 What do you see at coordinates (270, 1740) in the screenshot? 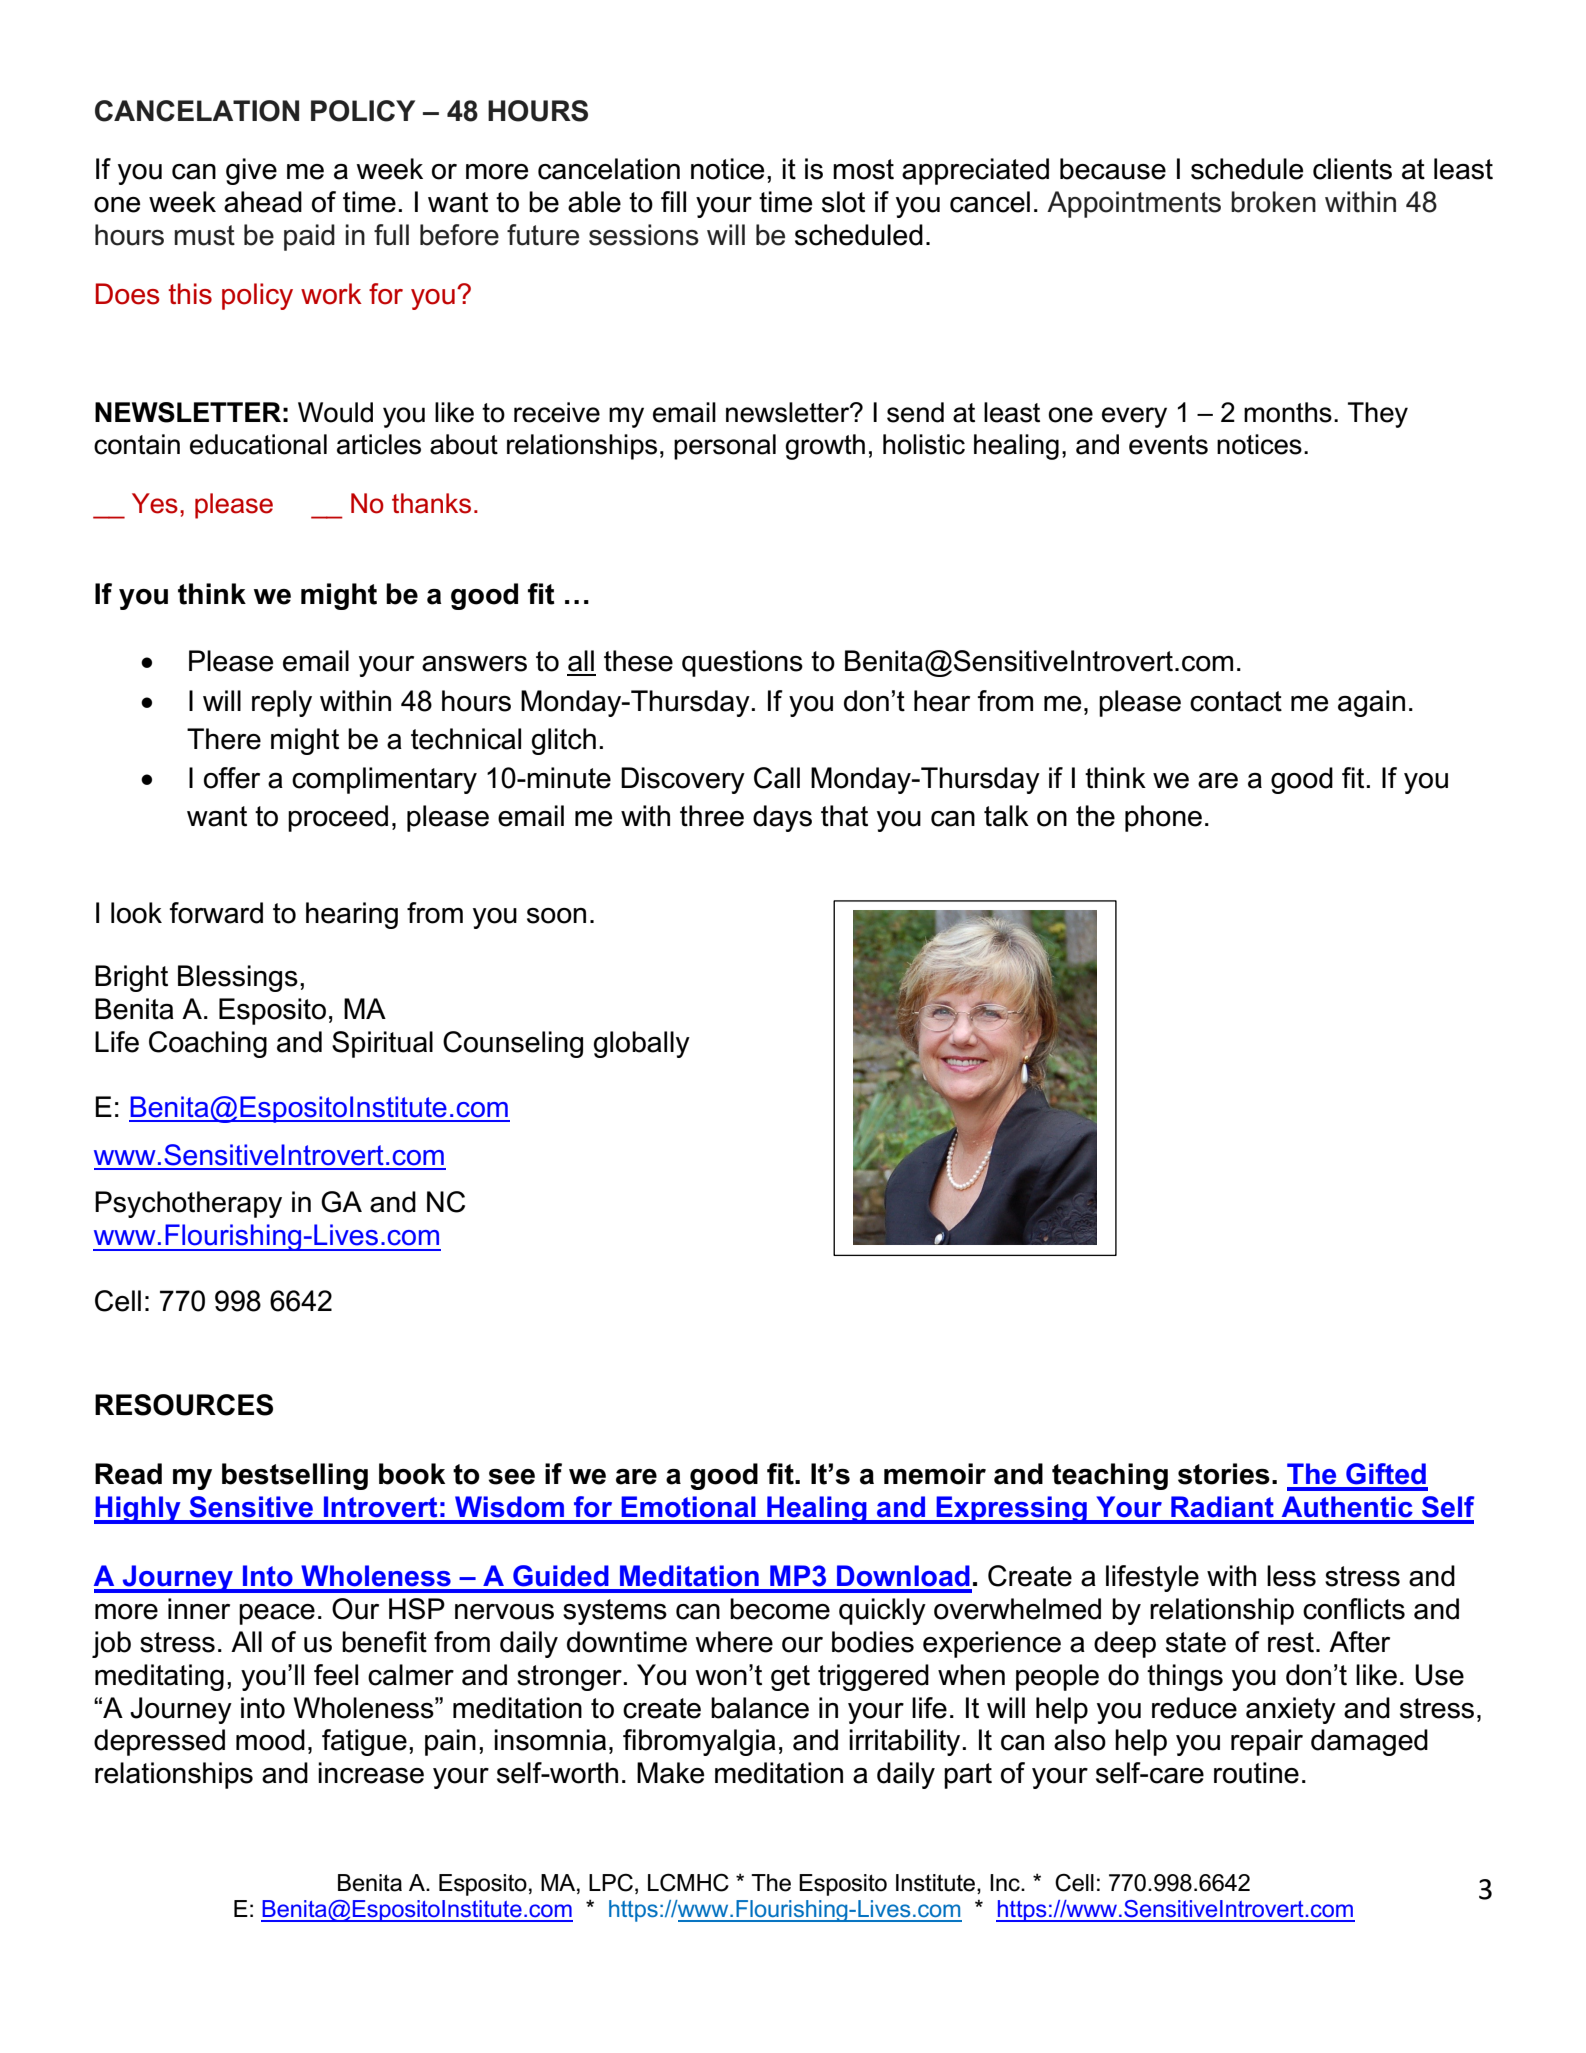
I see `mood` at bounding box center [270, 1740].
